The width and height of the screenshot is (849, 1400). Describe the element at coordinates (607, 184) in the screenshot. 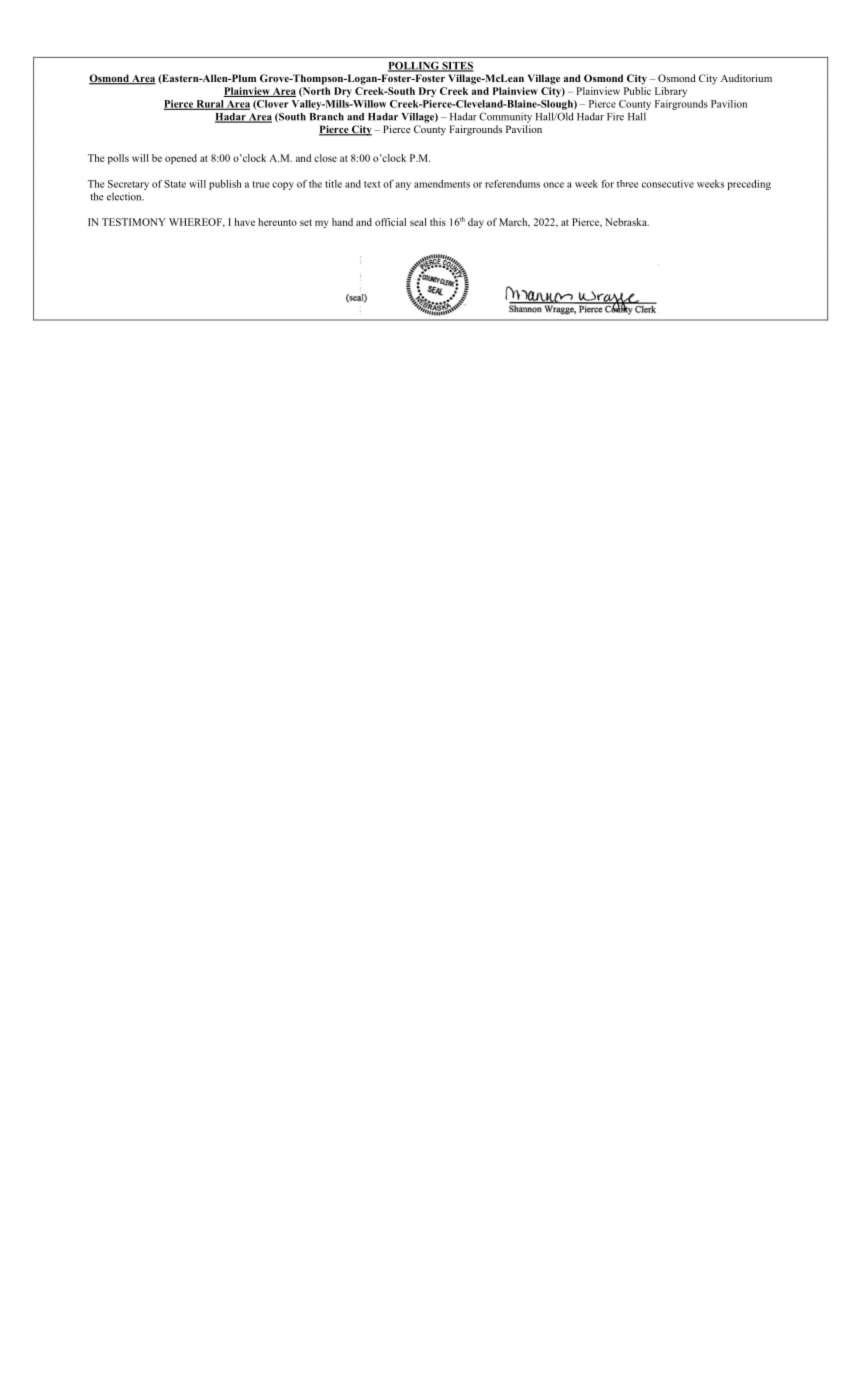

I see `for` at that location.
